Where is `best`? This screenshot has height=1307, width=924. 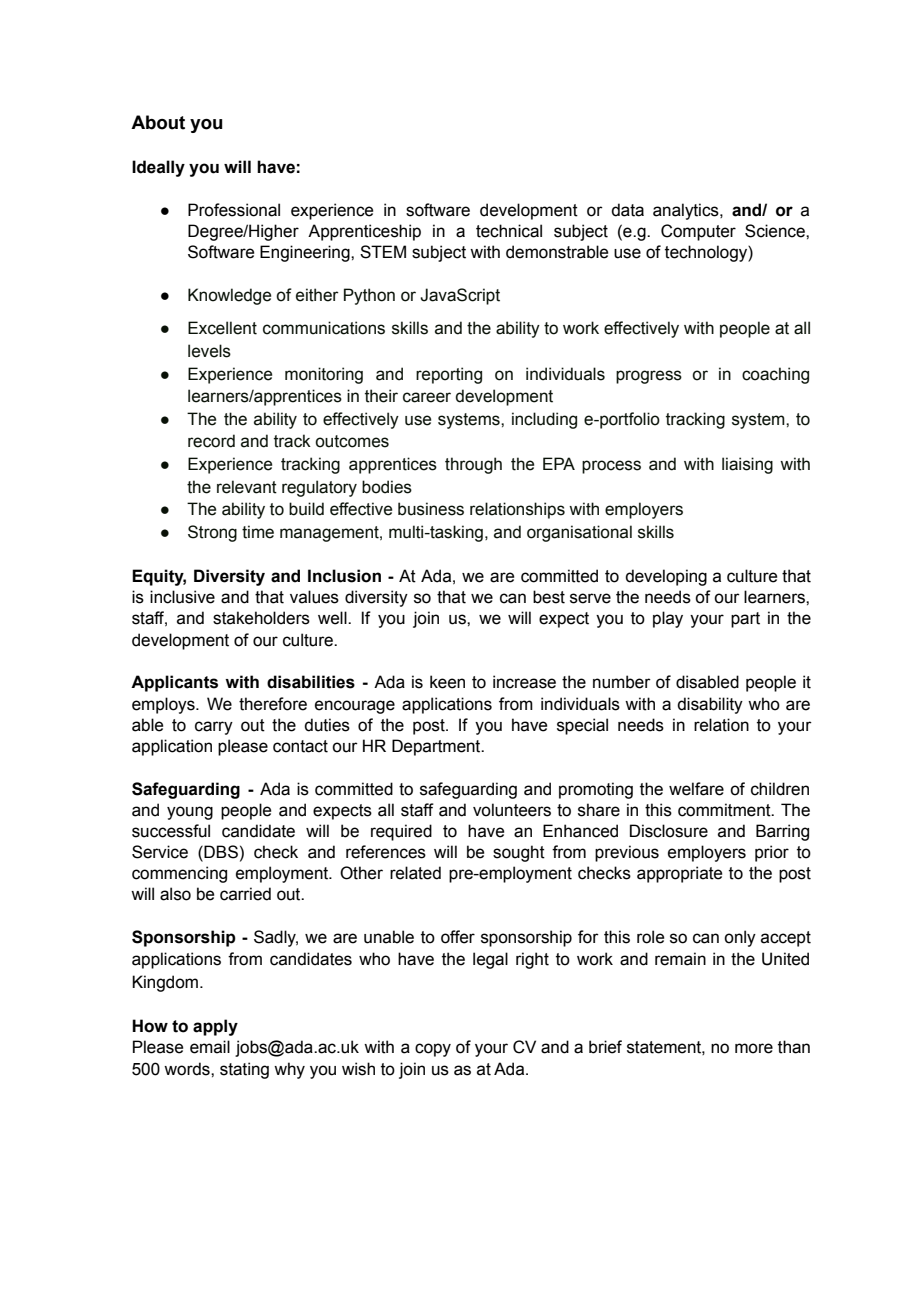
best is located at coordinates (549, 597).
